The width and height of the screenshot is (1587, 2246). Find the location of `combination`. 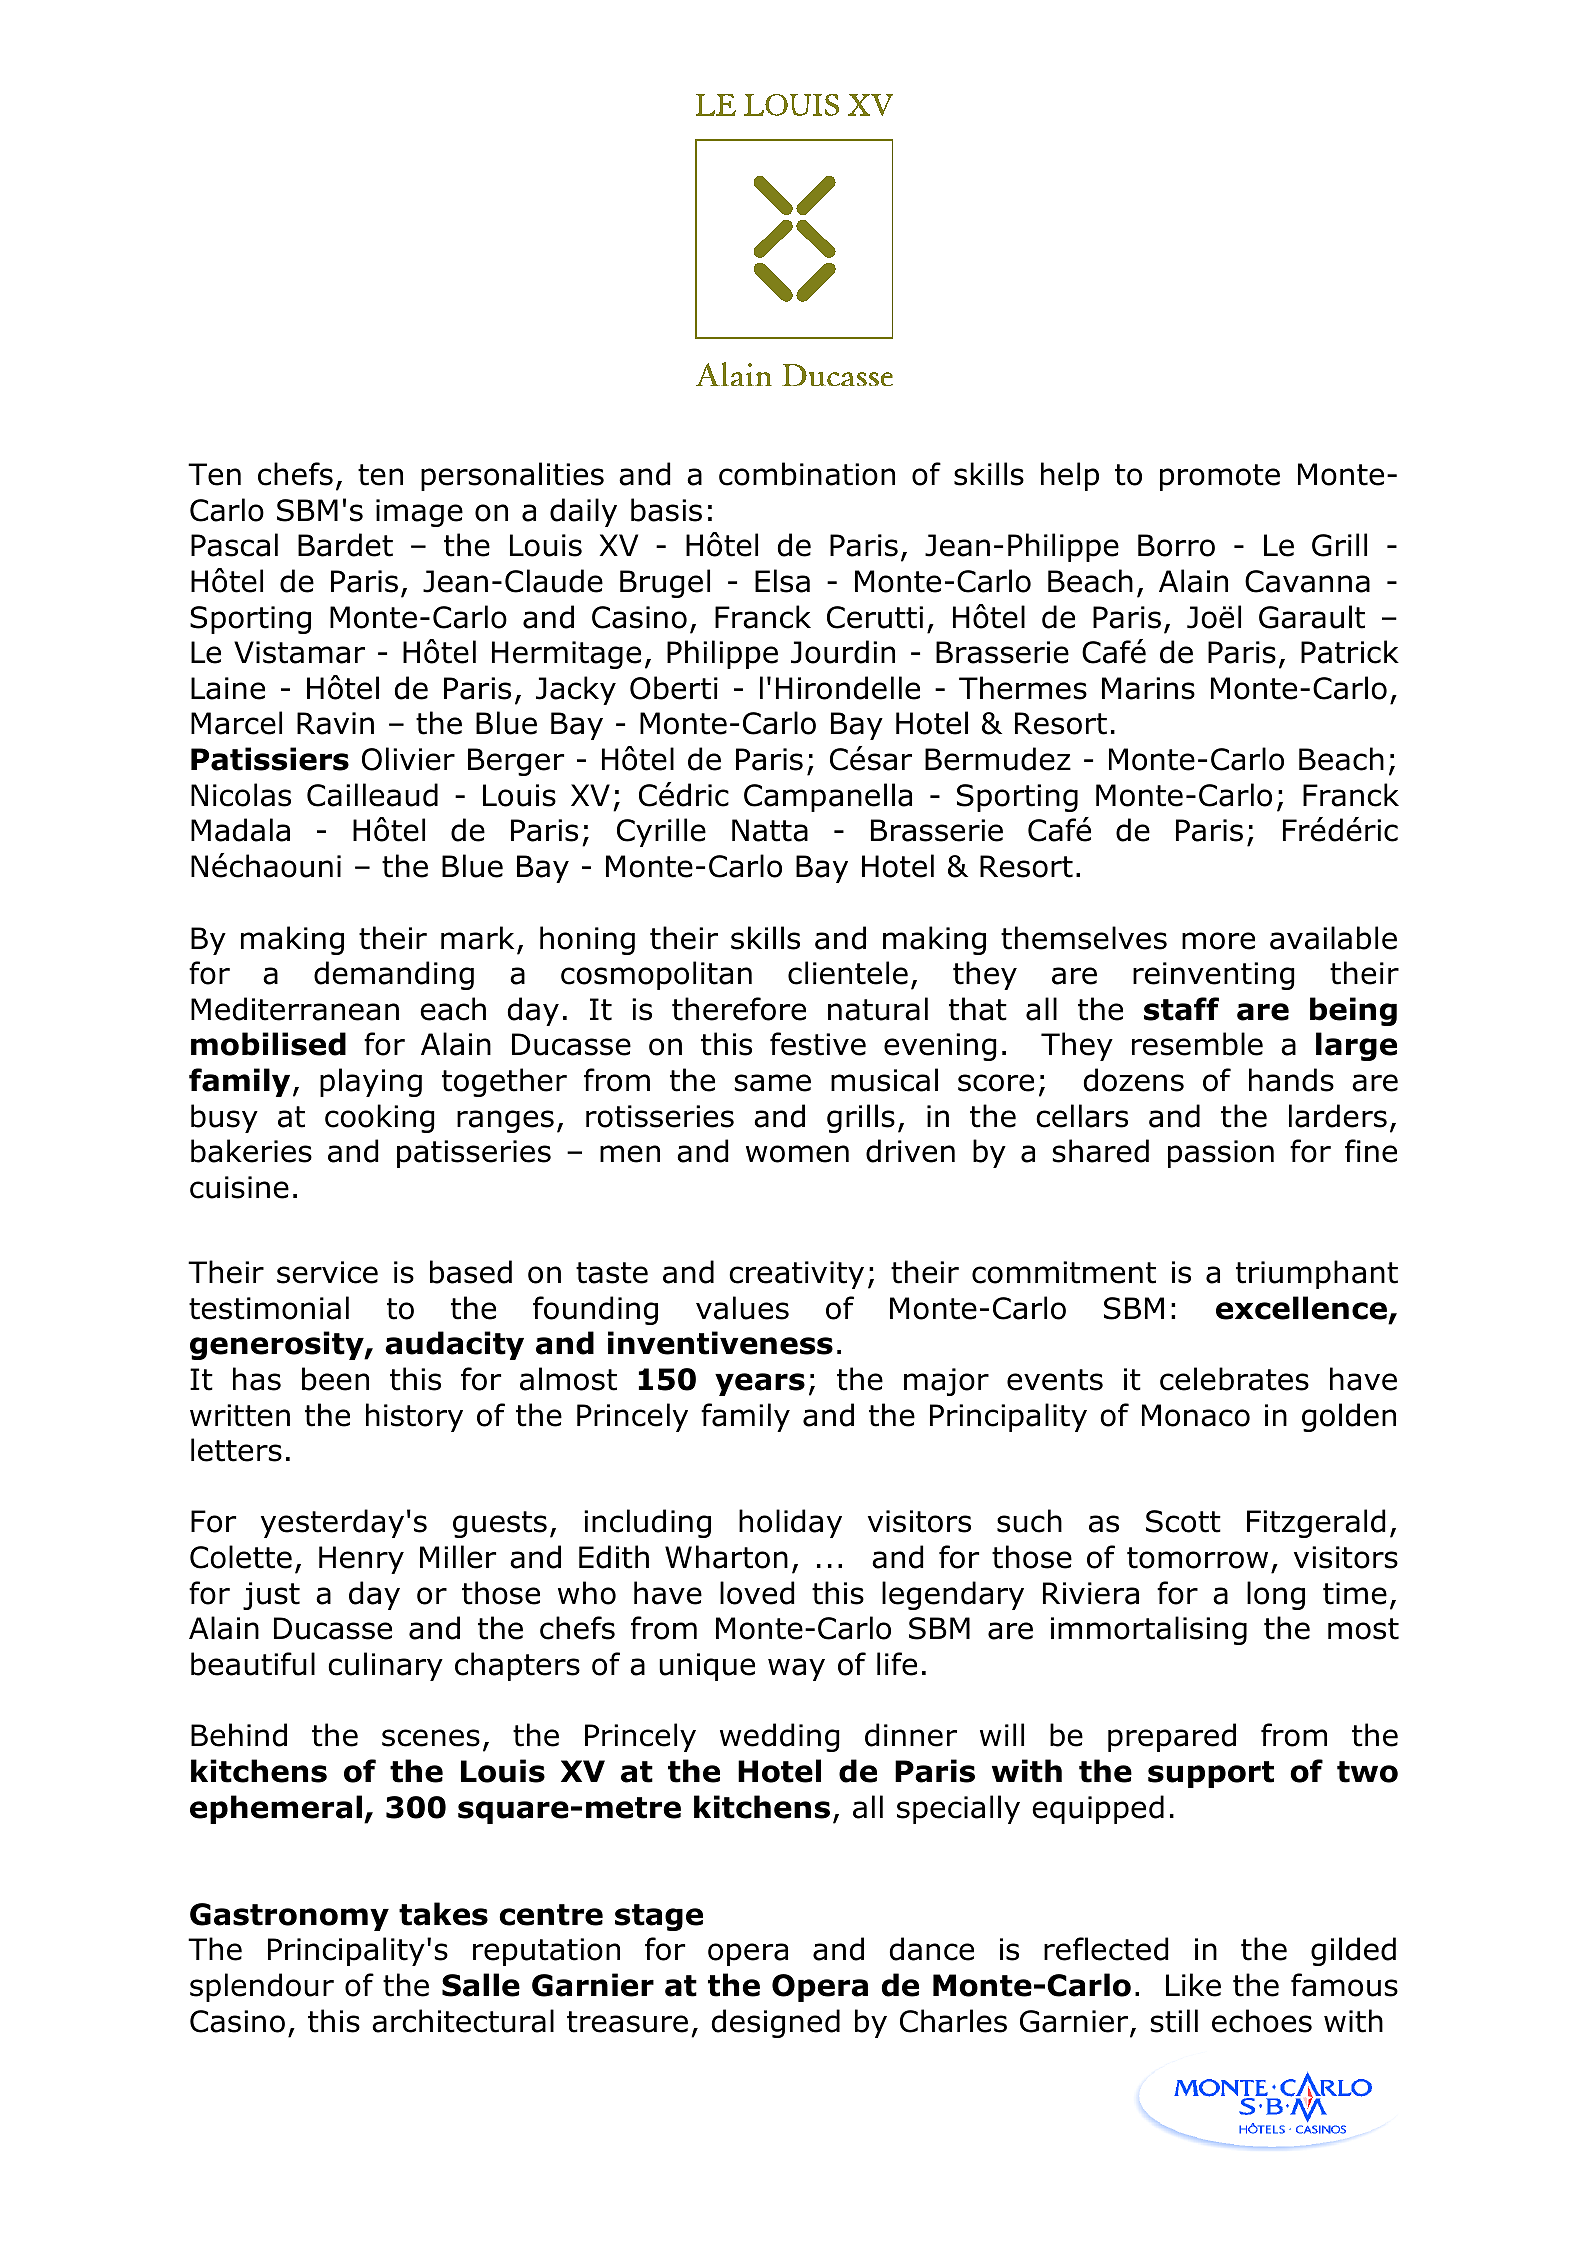

combination is located at coordinates (807, 474).
